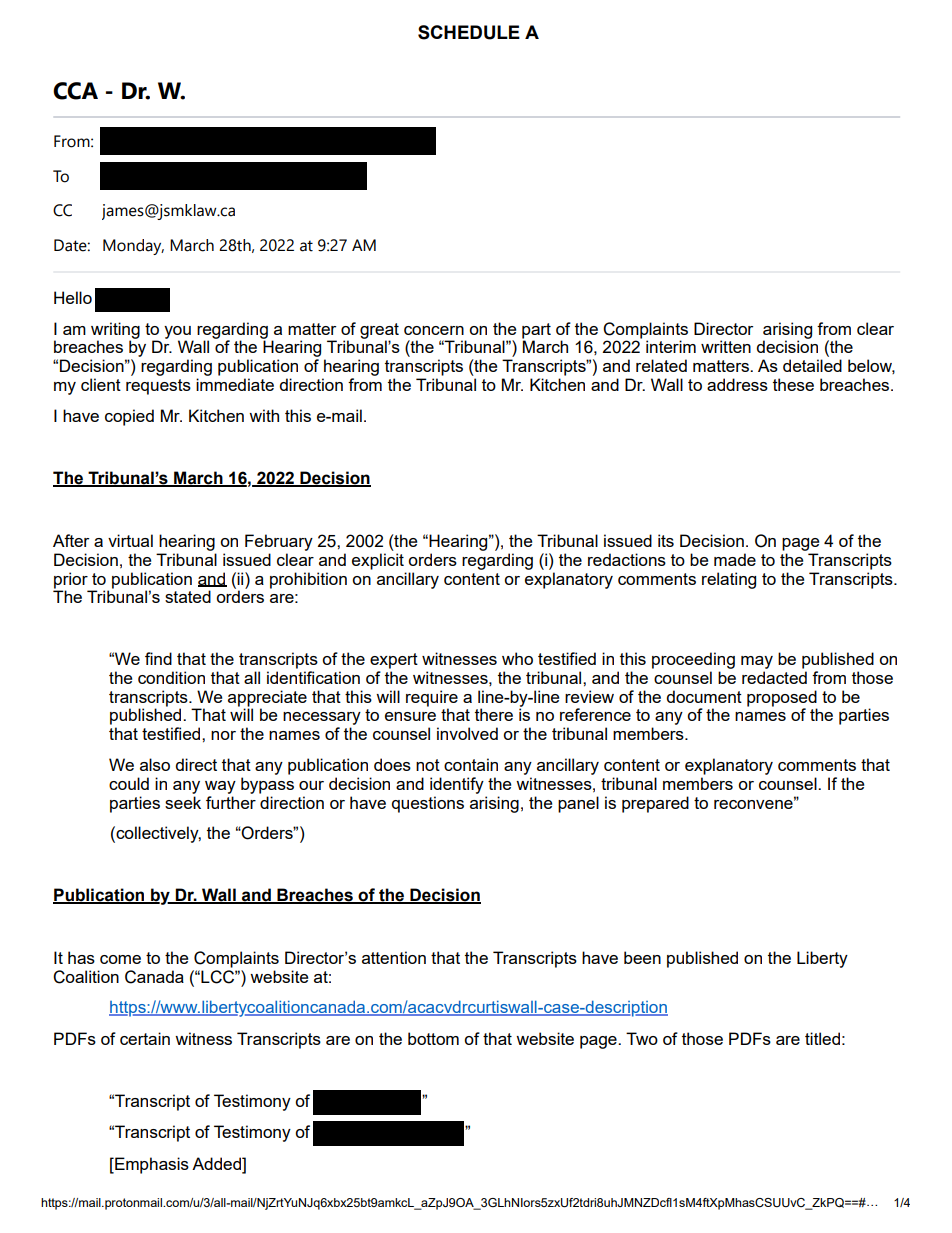 This screenshot has height=1233, width=952. I want to click on Monday, so click(133, 247).
